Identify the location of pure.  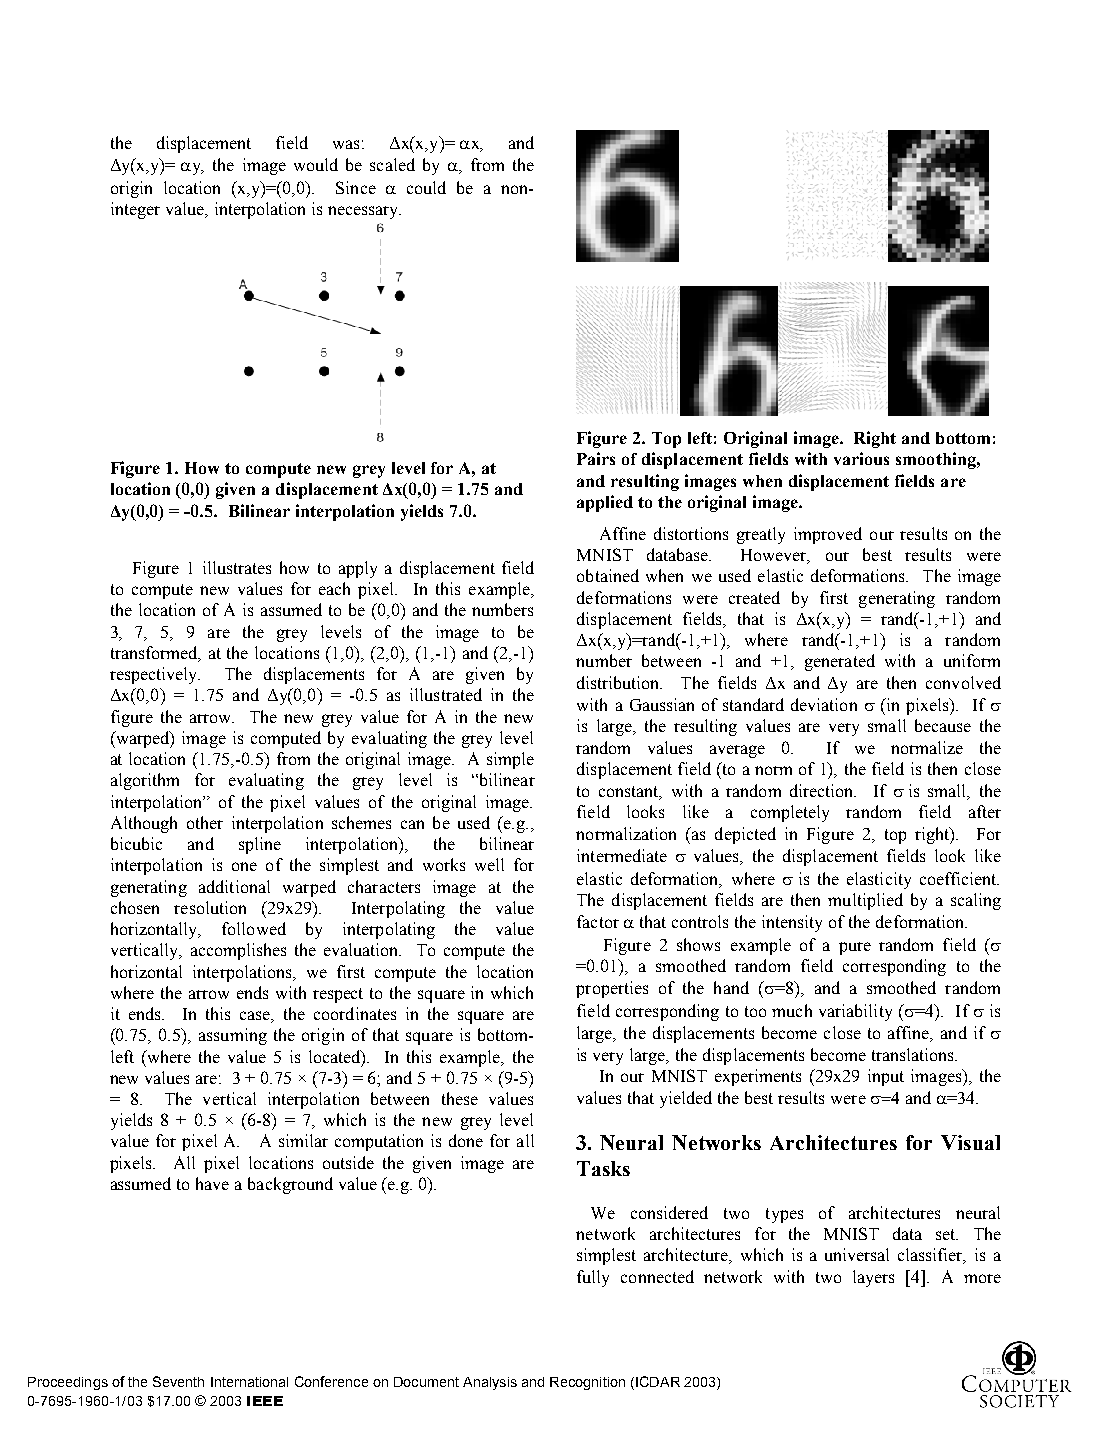
(855, 948).
